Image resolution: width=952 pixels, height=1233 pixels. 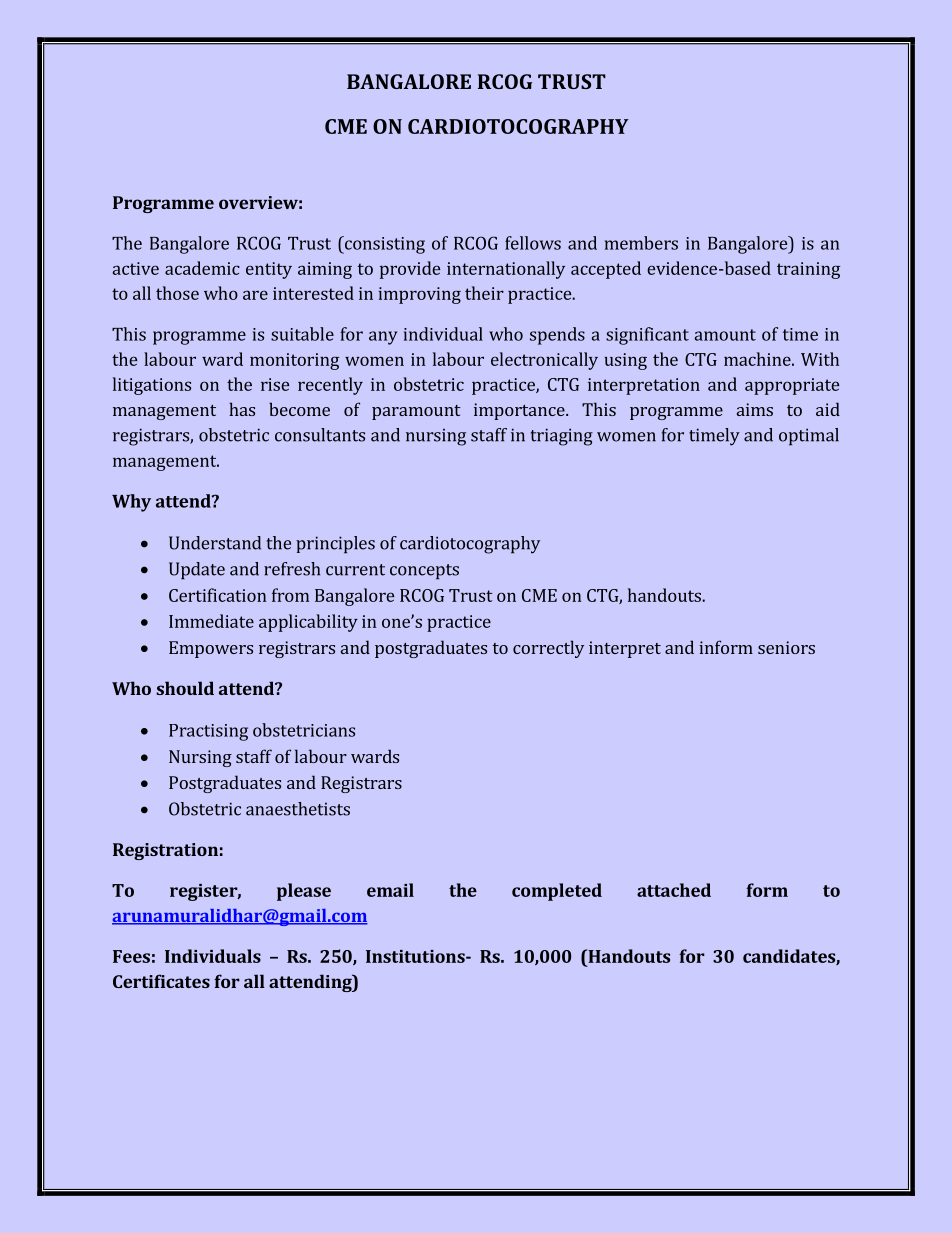 What do you see at coordinates (202, 268) in the screenshot?
I see `academic` at bounding box center [202, 268].
